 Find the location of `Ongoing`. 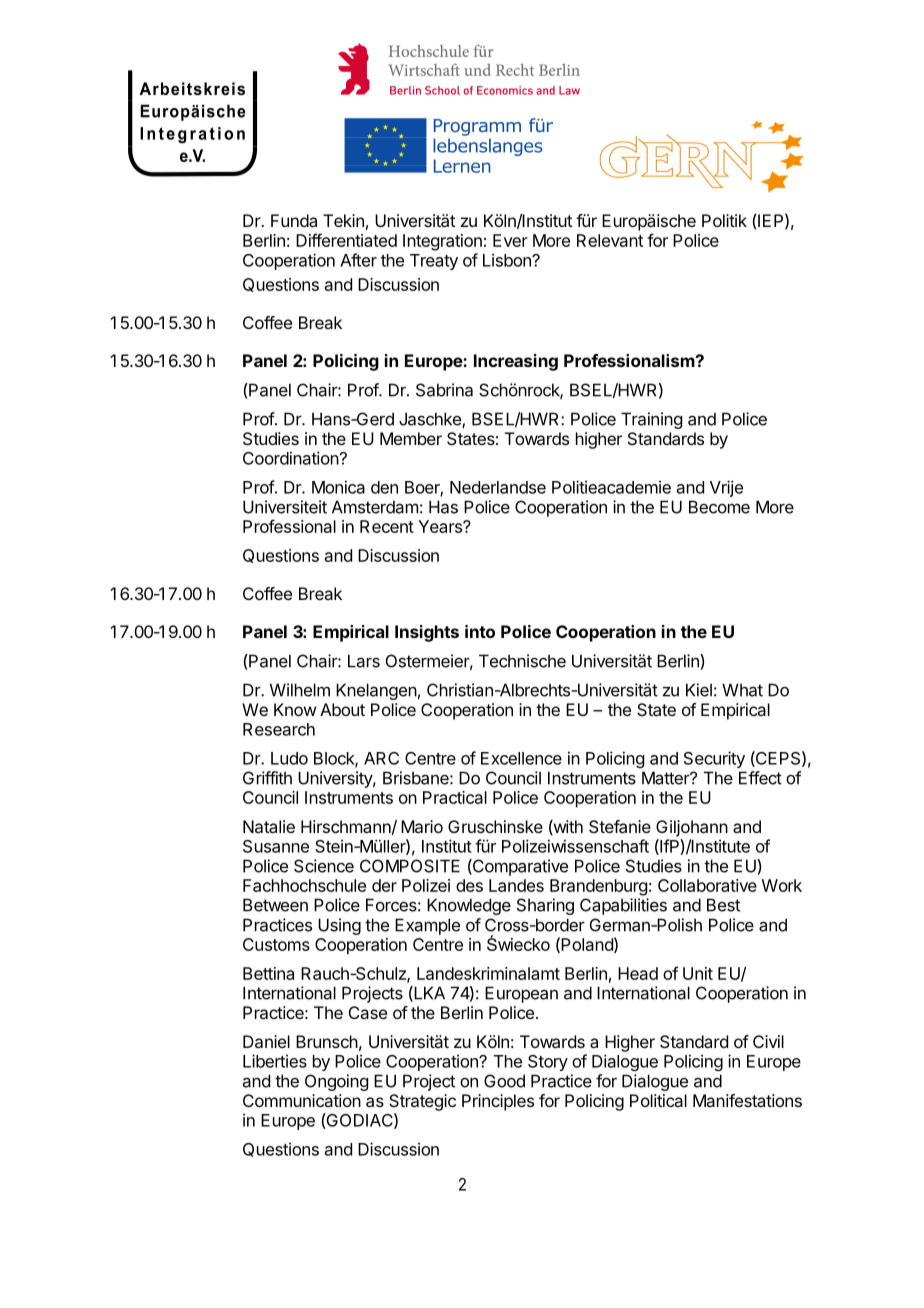

Ongoing is located at coordinates (336, 1082).
